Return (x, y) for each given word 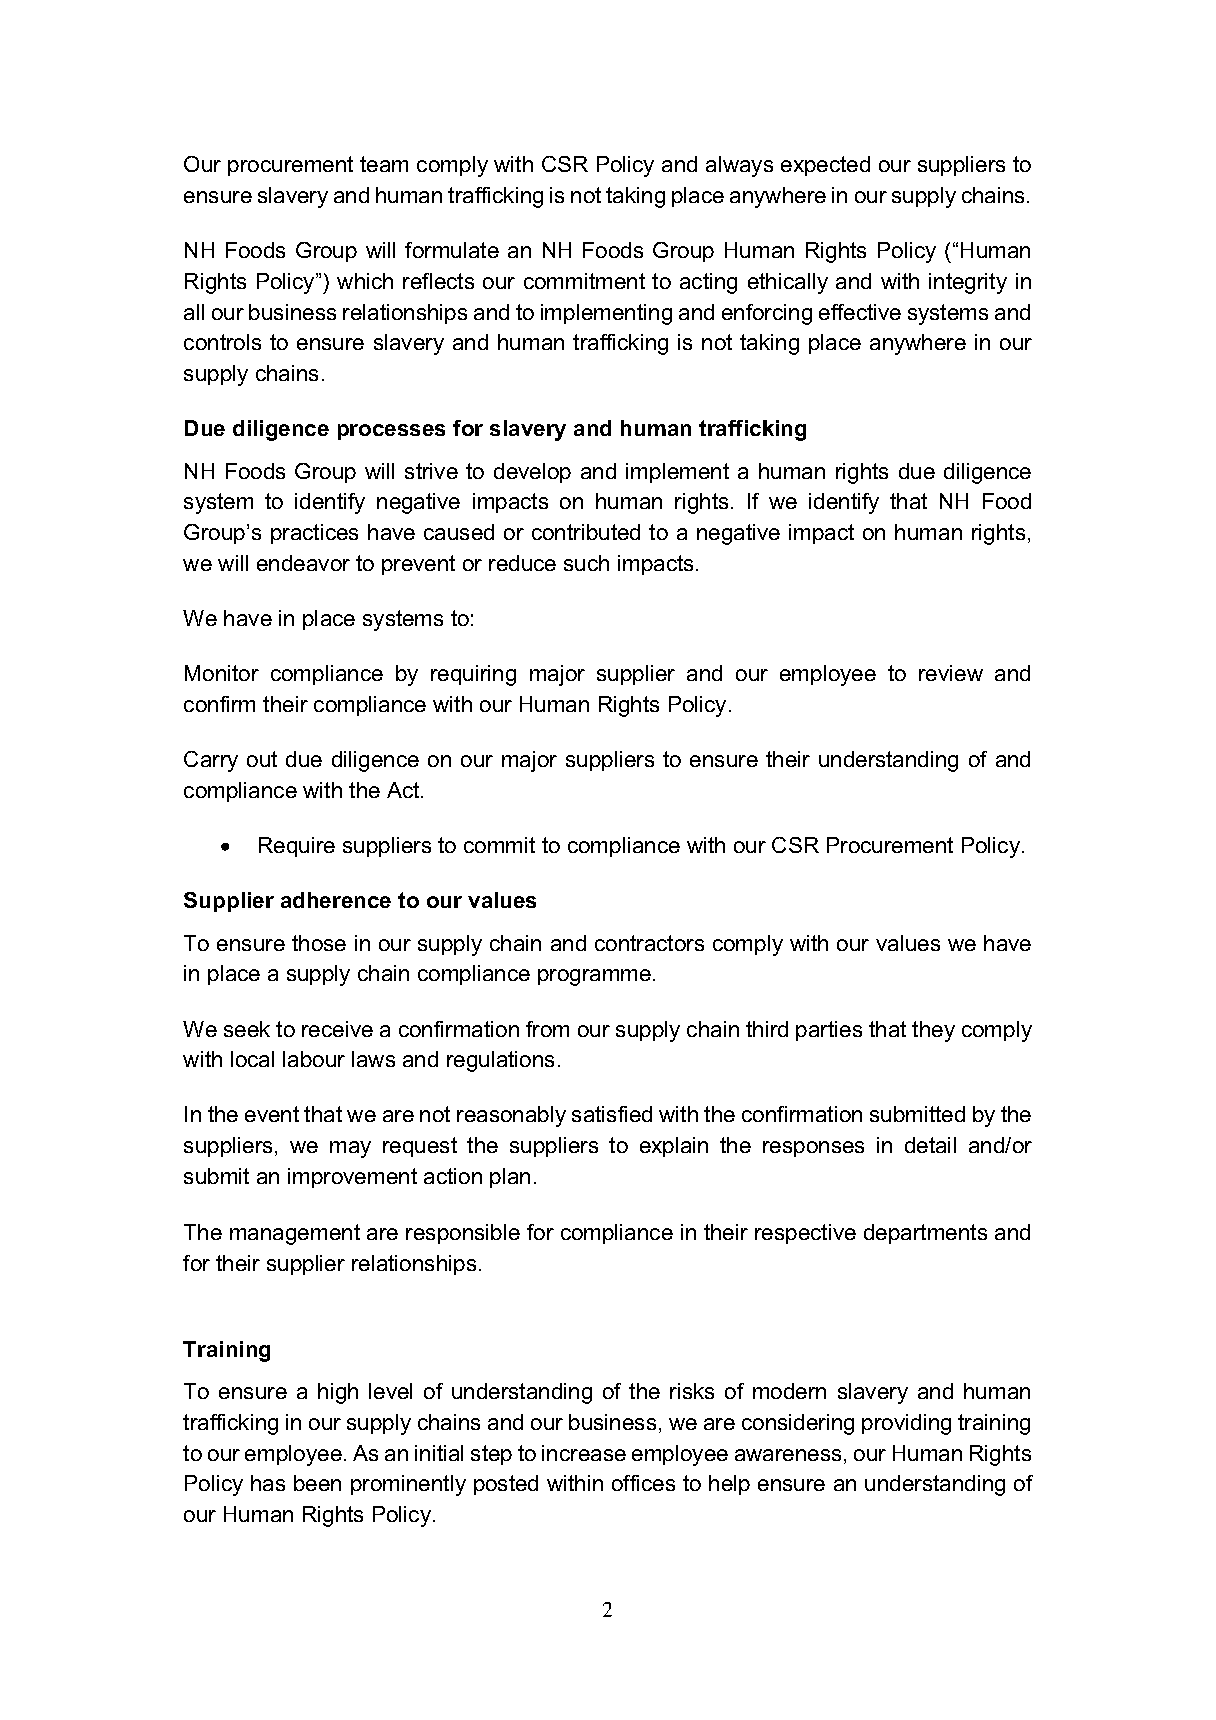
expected (825, 166)
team (384, 164)
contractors (649, 943)
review (951, 673)
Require (297, 847)
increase (584, 1453)
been (317, 1483)
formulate (452, 250)
